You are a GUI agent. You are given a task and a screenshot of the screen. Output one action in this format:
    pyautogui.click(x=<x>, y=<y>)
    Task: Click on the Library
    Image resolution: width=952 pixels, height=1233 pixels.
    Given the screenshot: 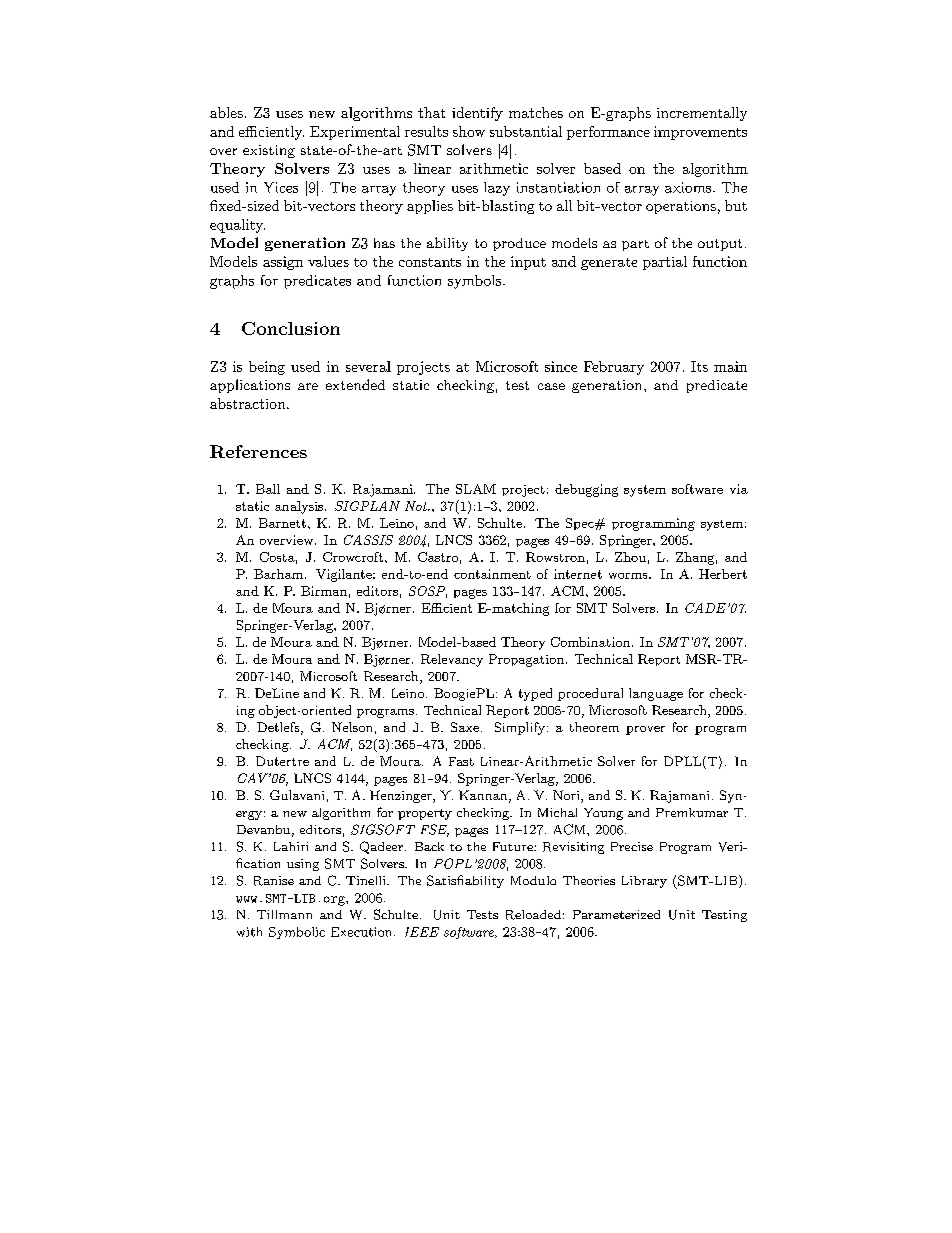 What is the action you would take?
    pyautogui.click(x=644, y=882)
